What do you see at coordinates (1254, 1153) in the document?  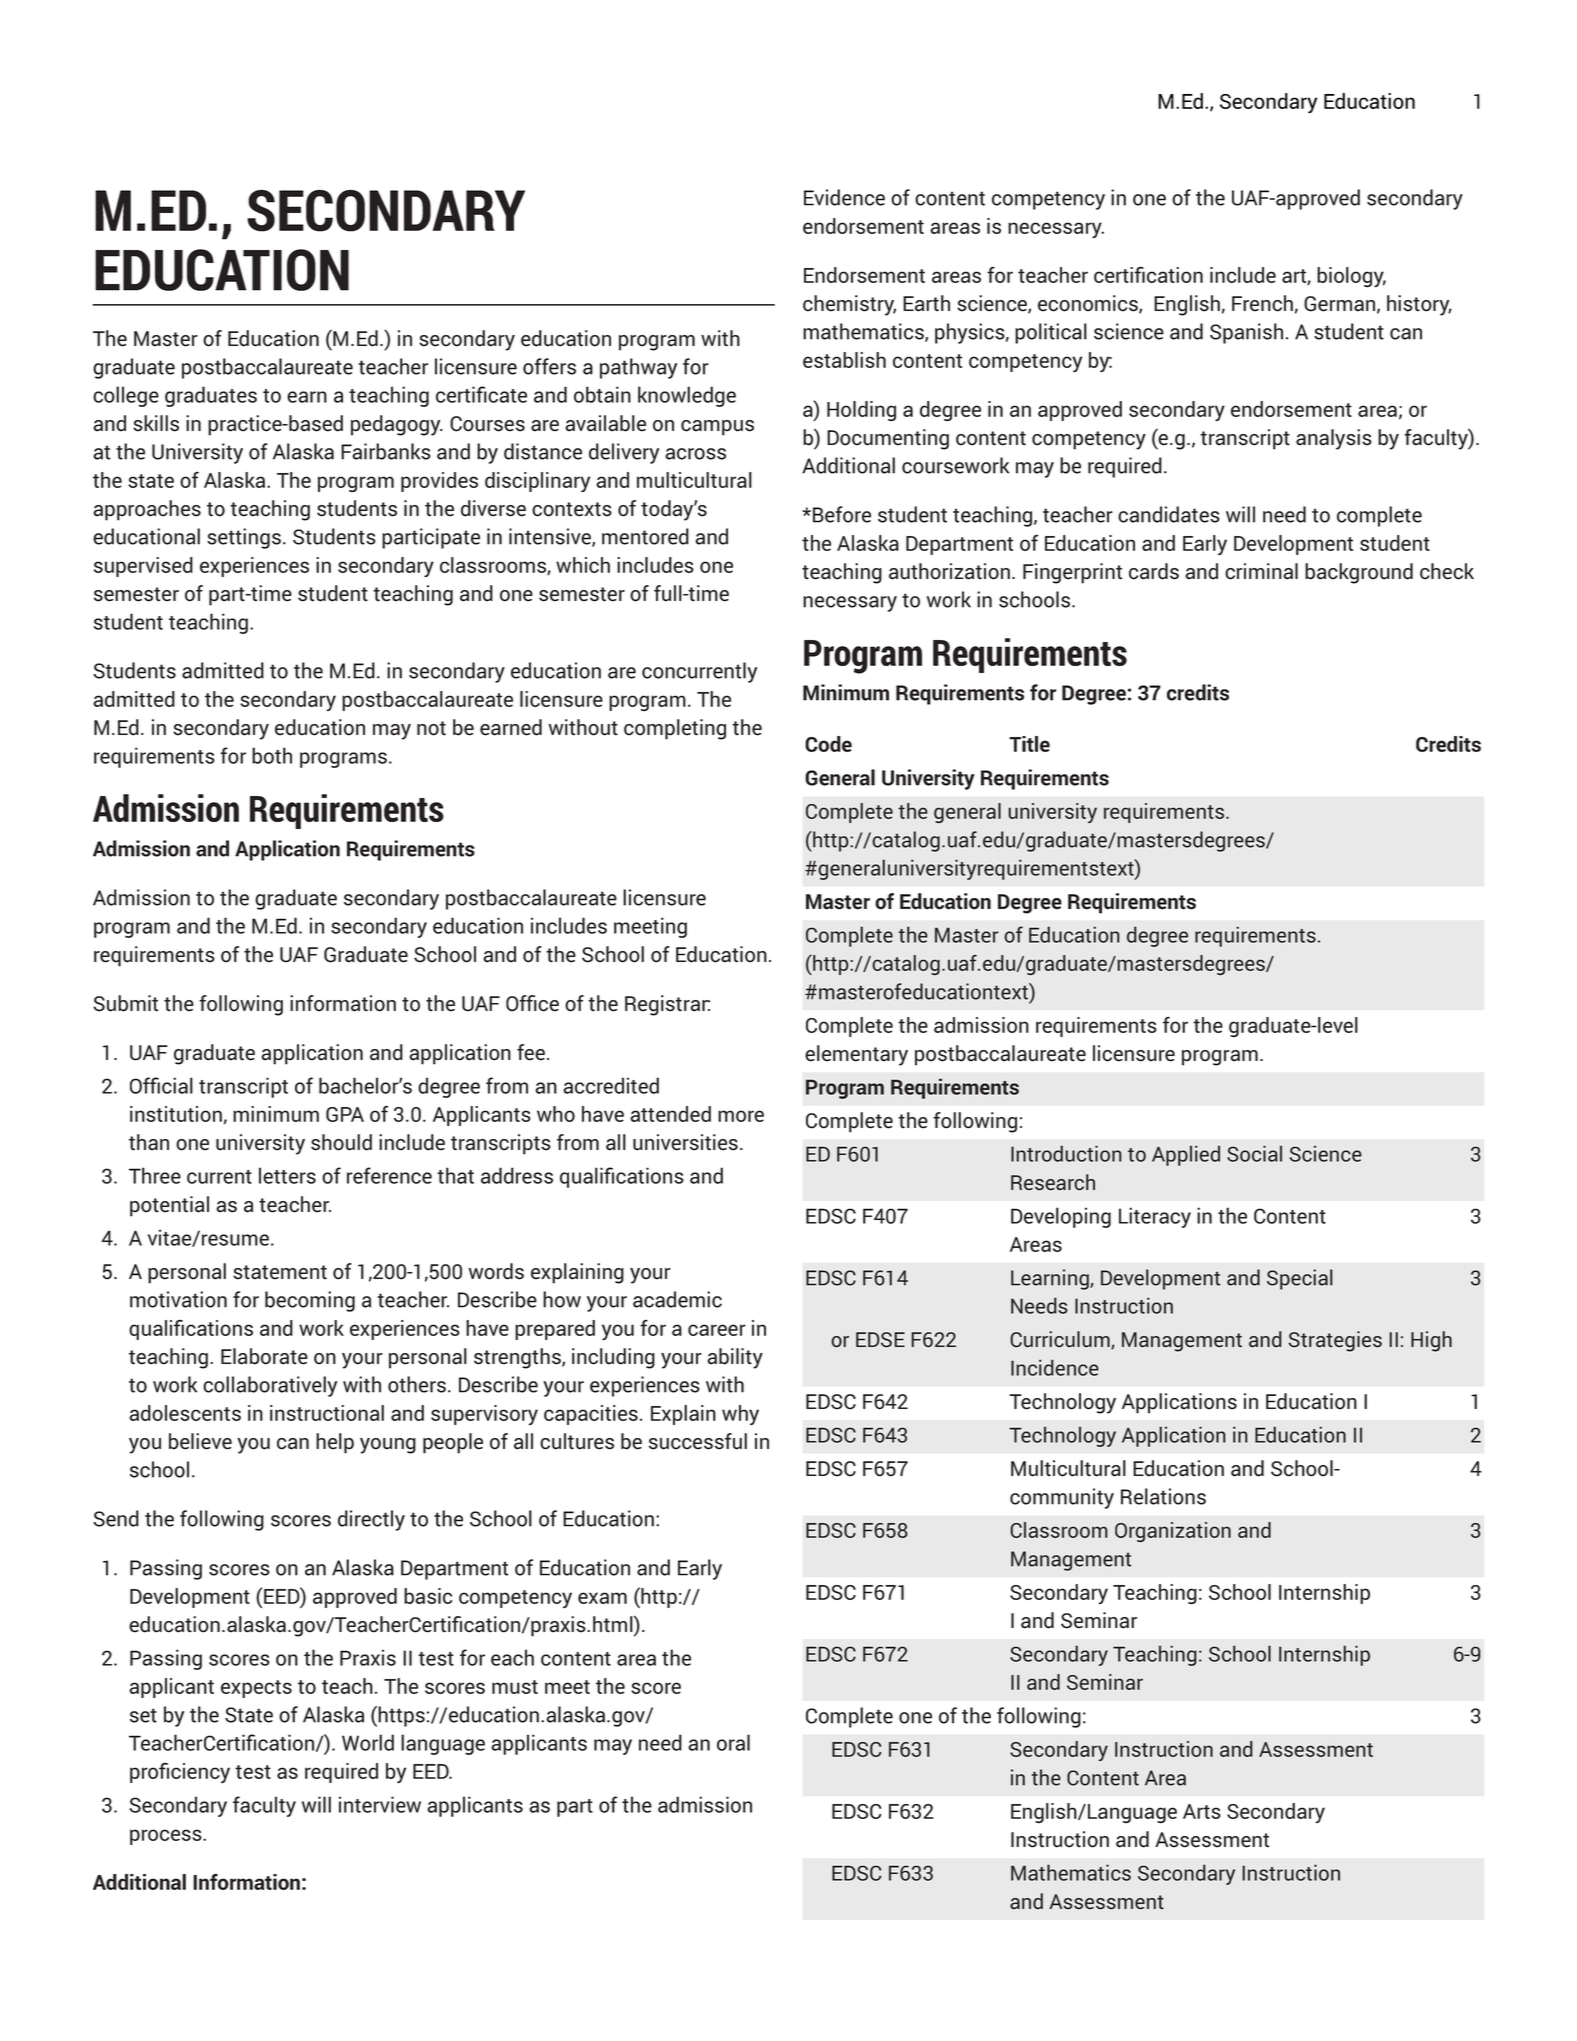 I see `Social` at bounding box center [1254, 1153].
